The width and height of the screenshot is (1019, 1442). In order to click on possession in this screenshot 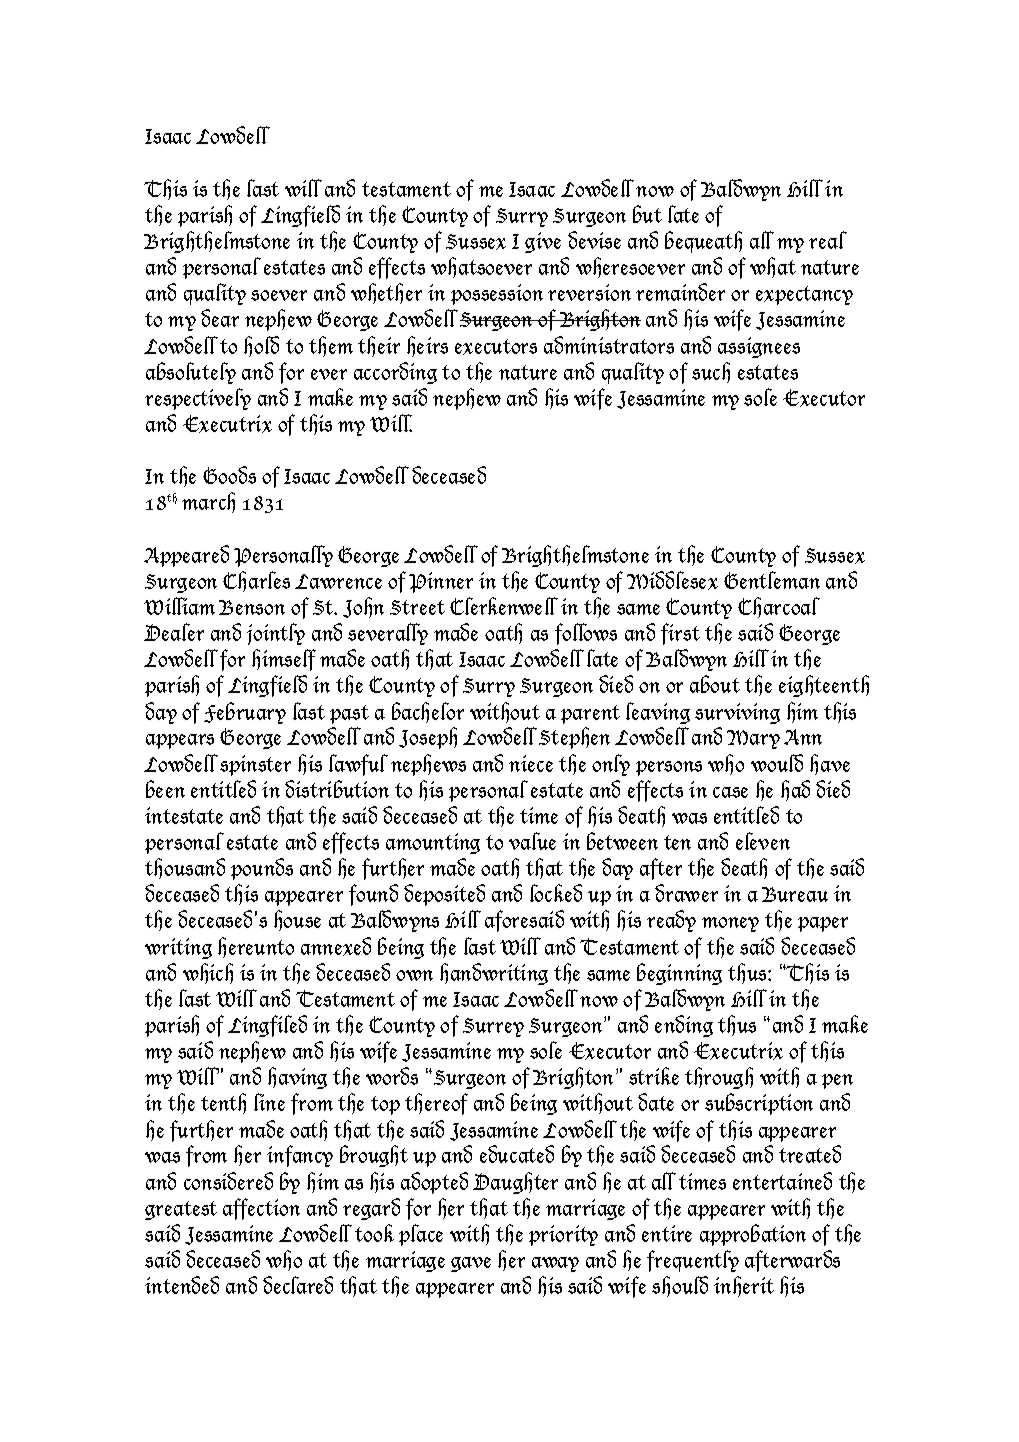, I will do `click(497, 294)`.
